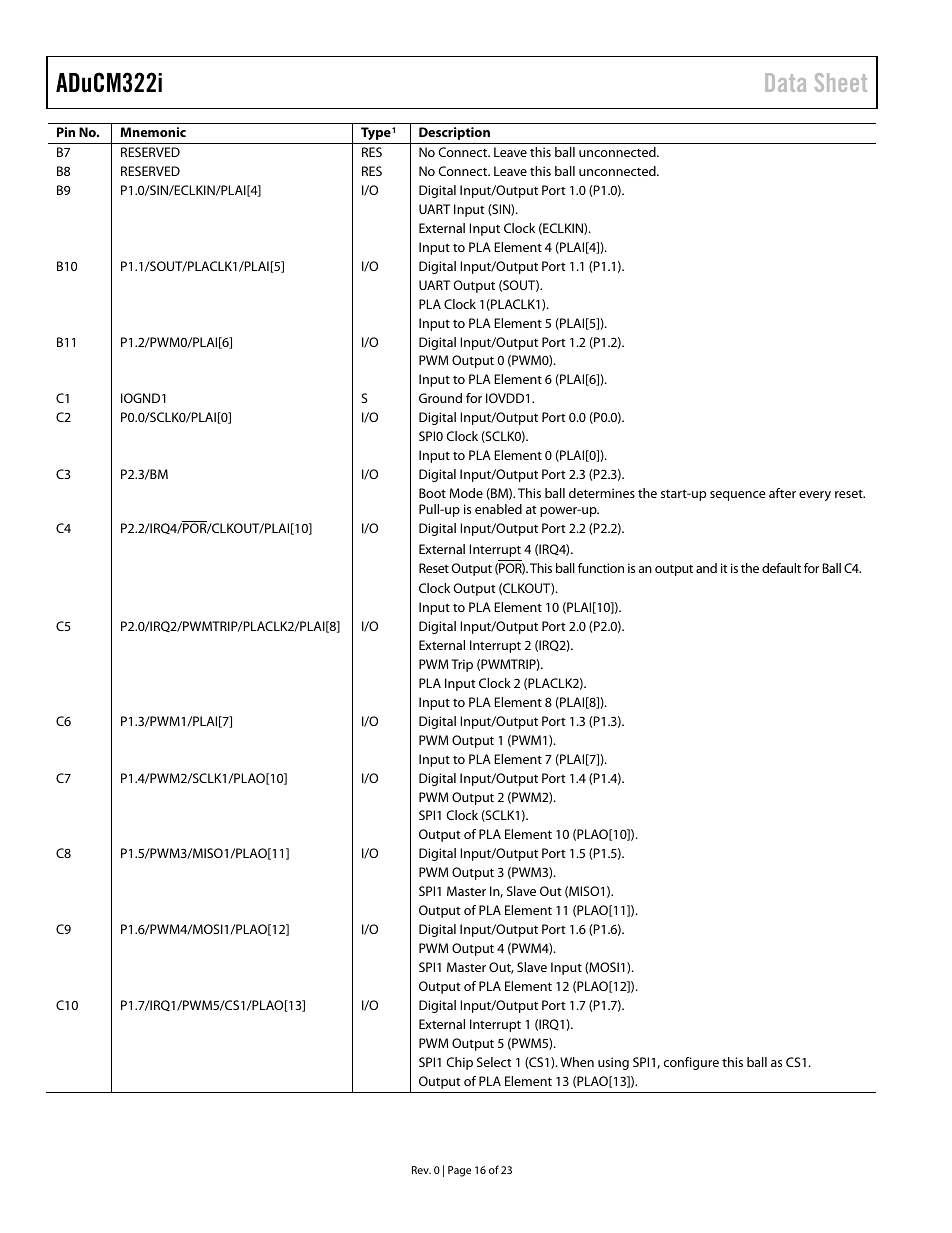 The width and height of the page is (952, 1233). What do you see at coordinates (691, 1063) in the page?
I see `configure` at bounding box center [691, 1063].
